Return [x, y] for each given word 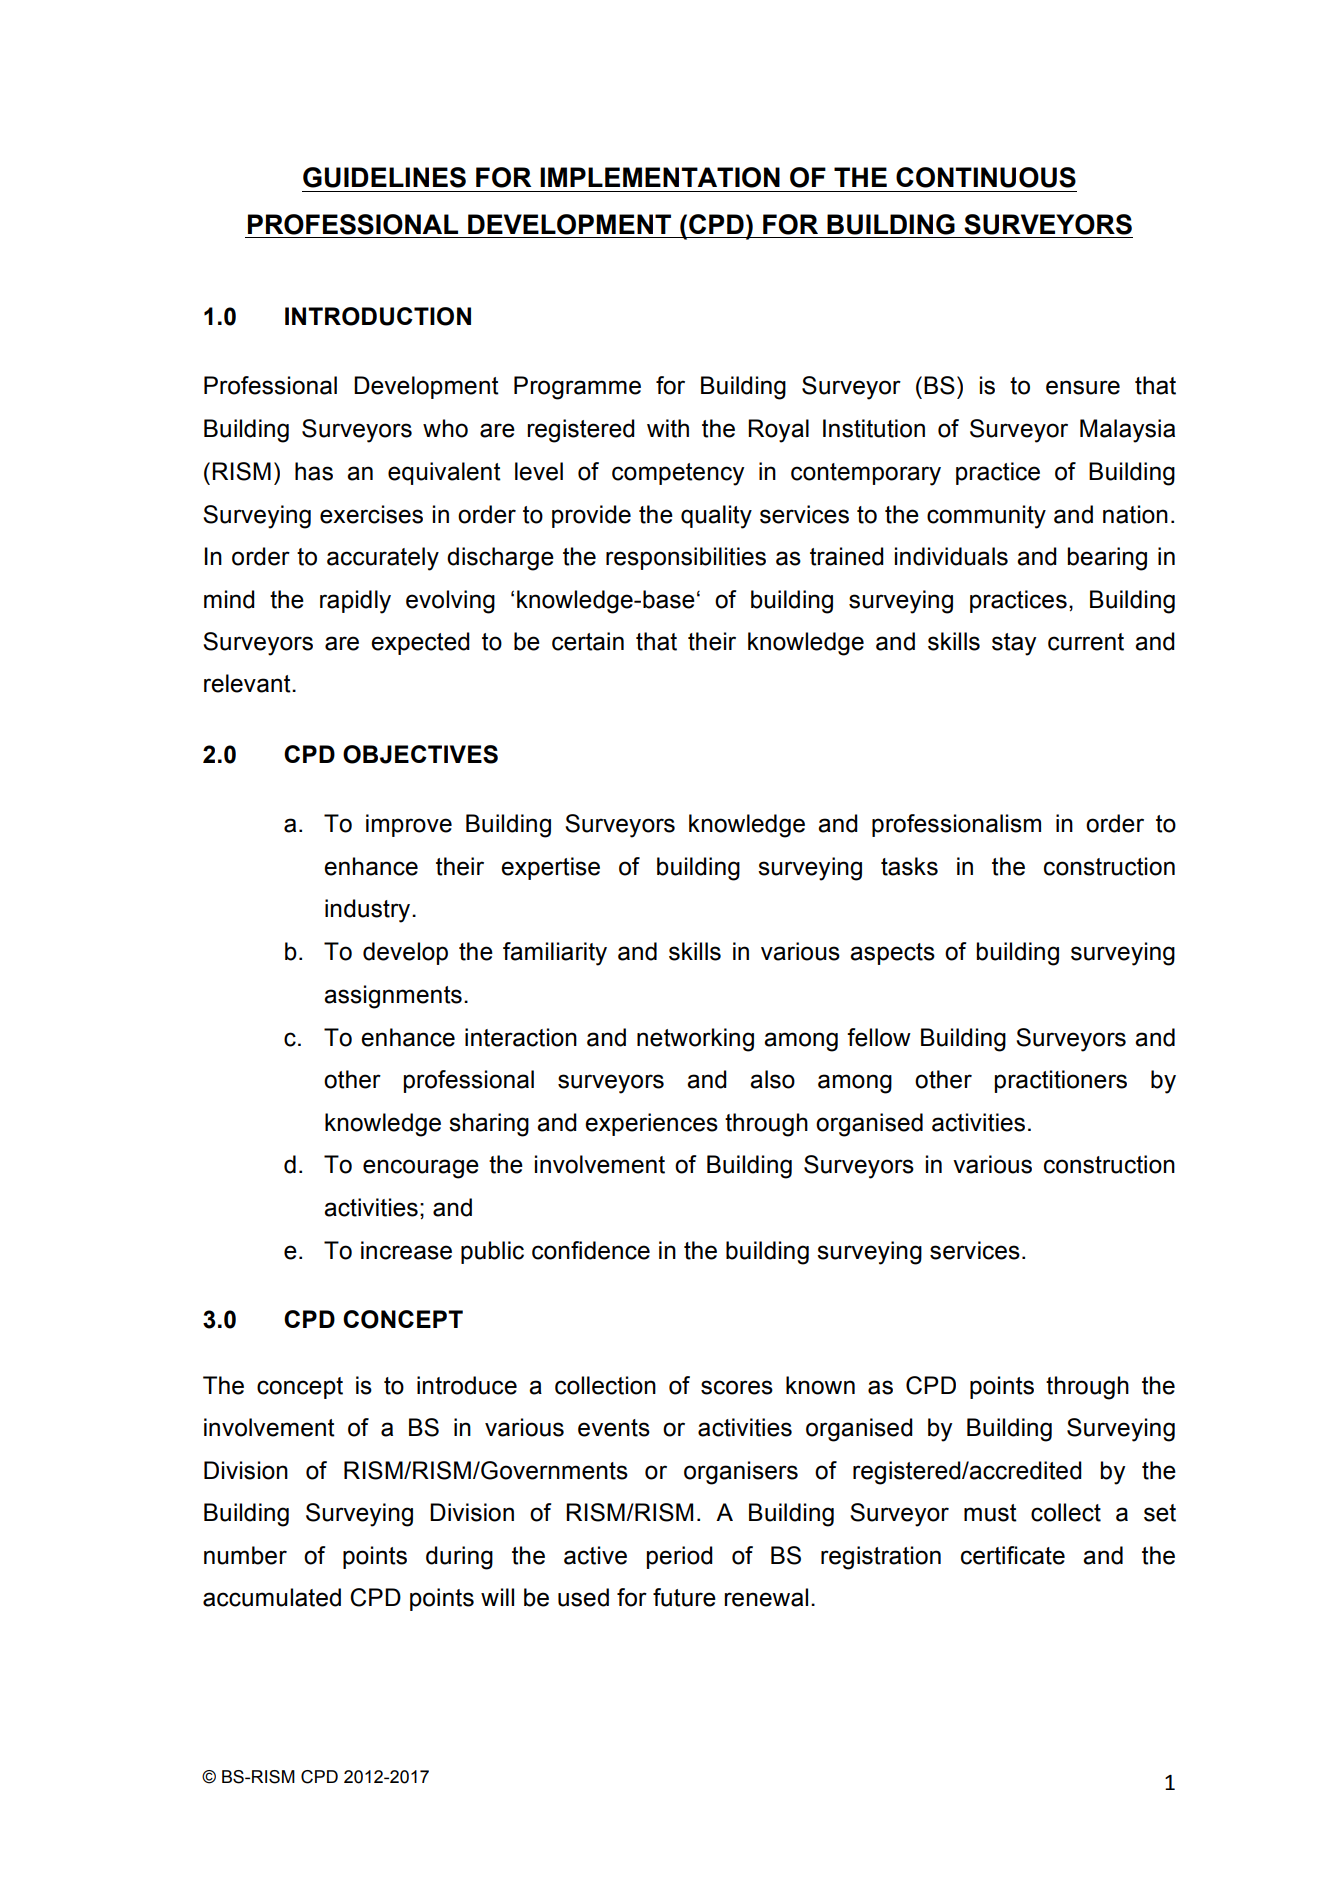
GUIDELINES [384, 177]
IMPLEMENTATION [660, 177]
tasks [909, 866]
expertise [550, 868]
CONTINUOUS [986, 177]
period [680, 1557]
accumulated [272, 1597]
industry [369, 911]
